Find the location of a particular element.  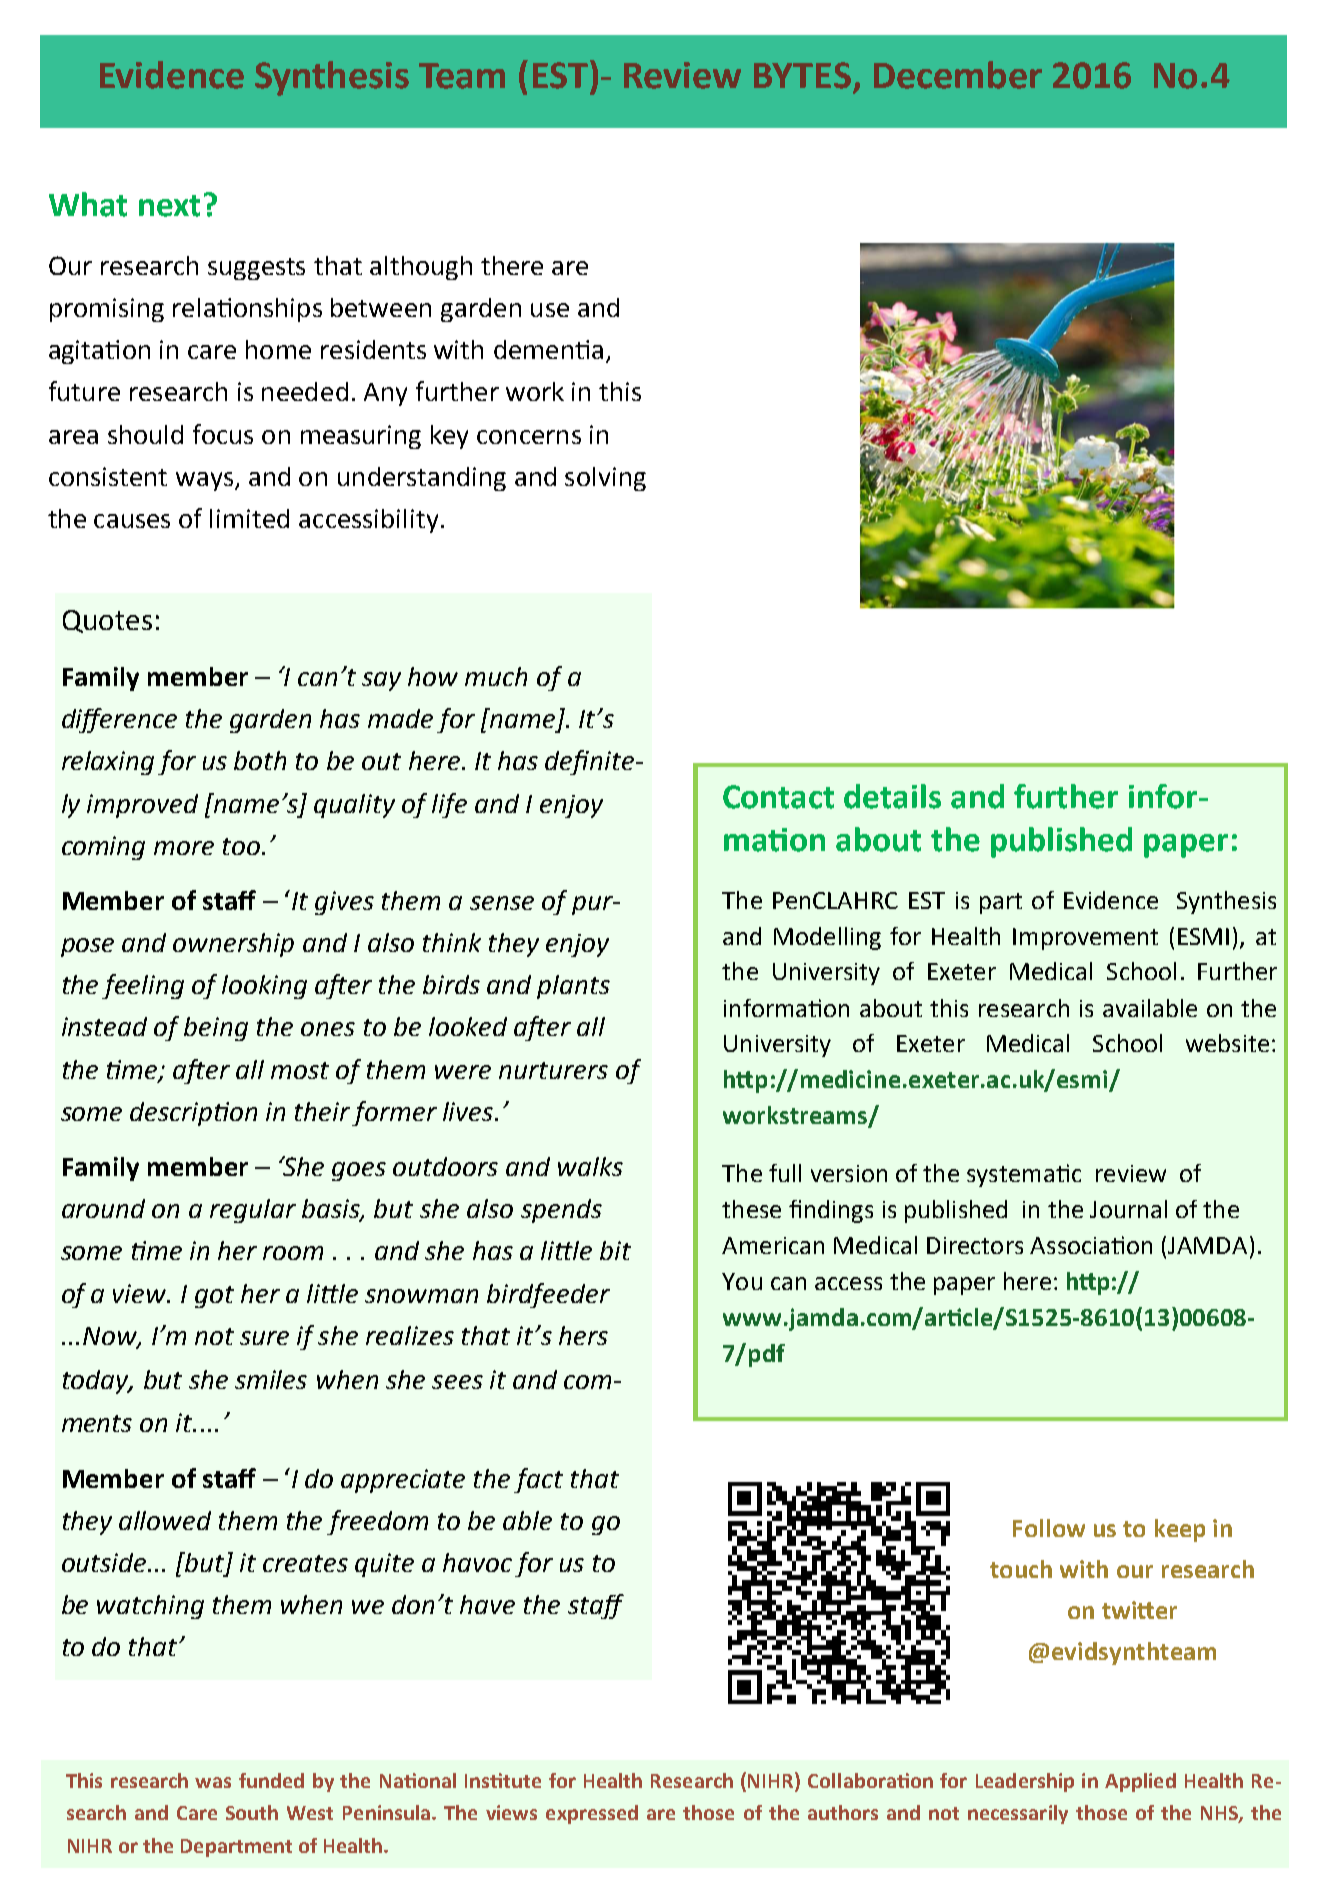

Associa is located at coordinates (1071, 1245).
